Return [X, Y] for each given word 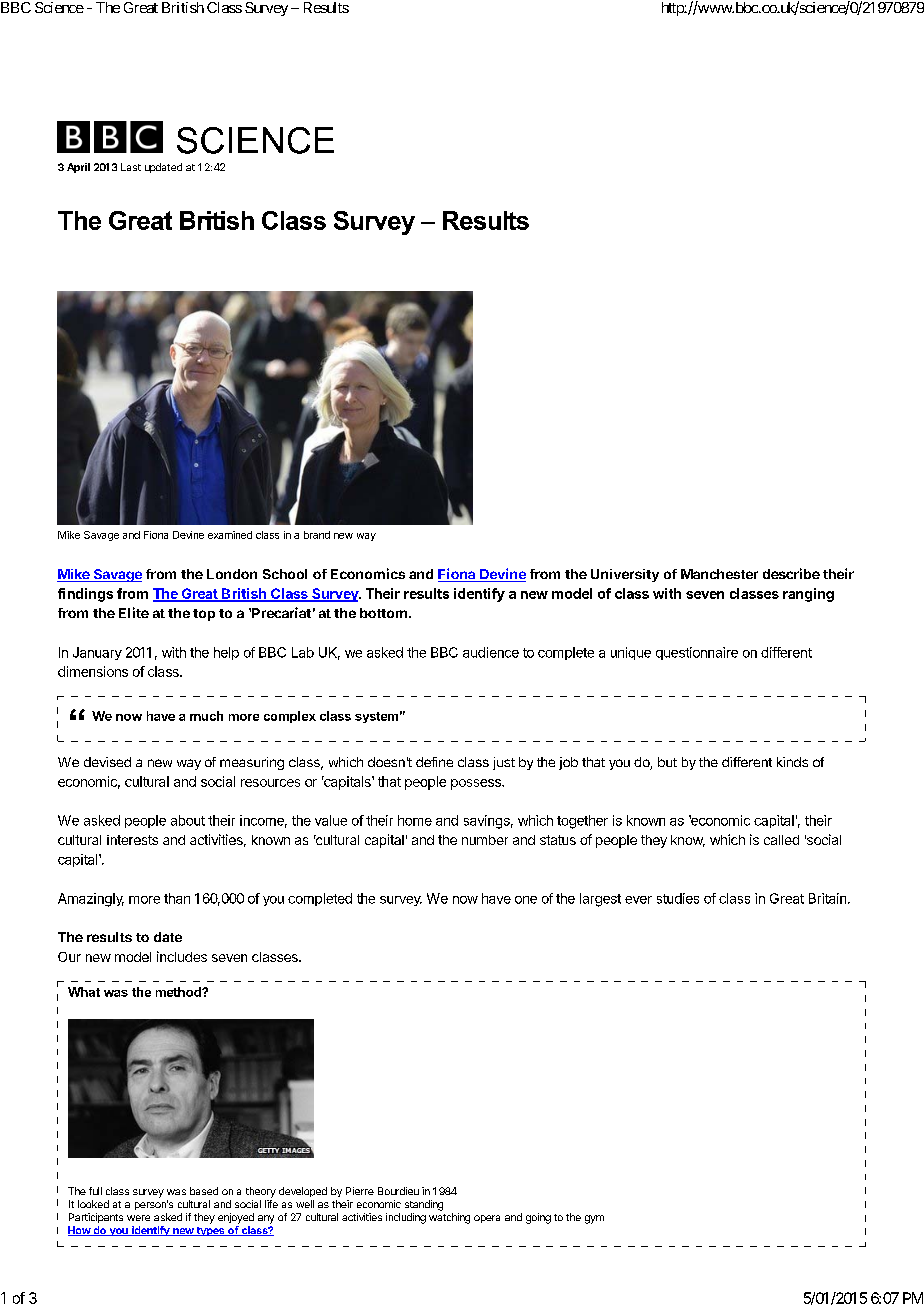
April [78, 168]
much [206, 716]
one [526, 900]
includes [182, 956]
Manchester [719, 574]
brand [317, 535]
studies [678, 898]
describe [791, 573]
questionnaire [697, 653]
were [138, 1218]
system [376, 717]
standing [424, 1205]
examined [230, 535]
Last [131, 167]
